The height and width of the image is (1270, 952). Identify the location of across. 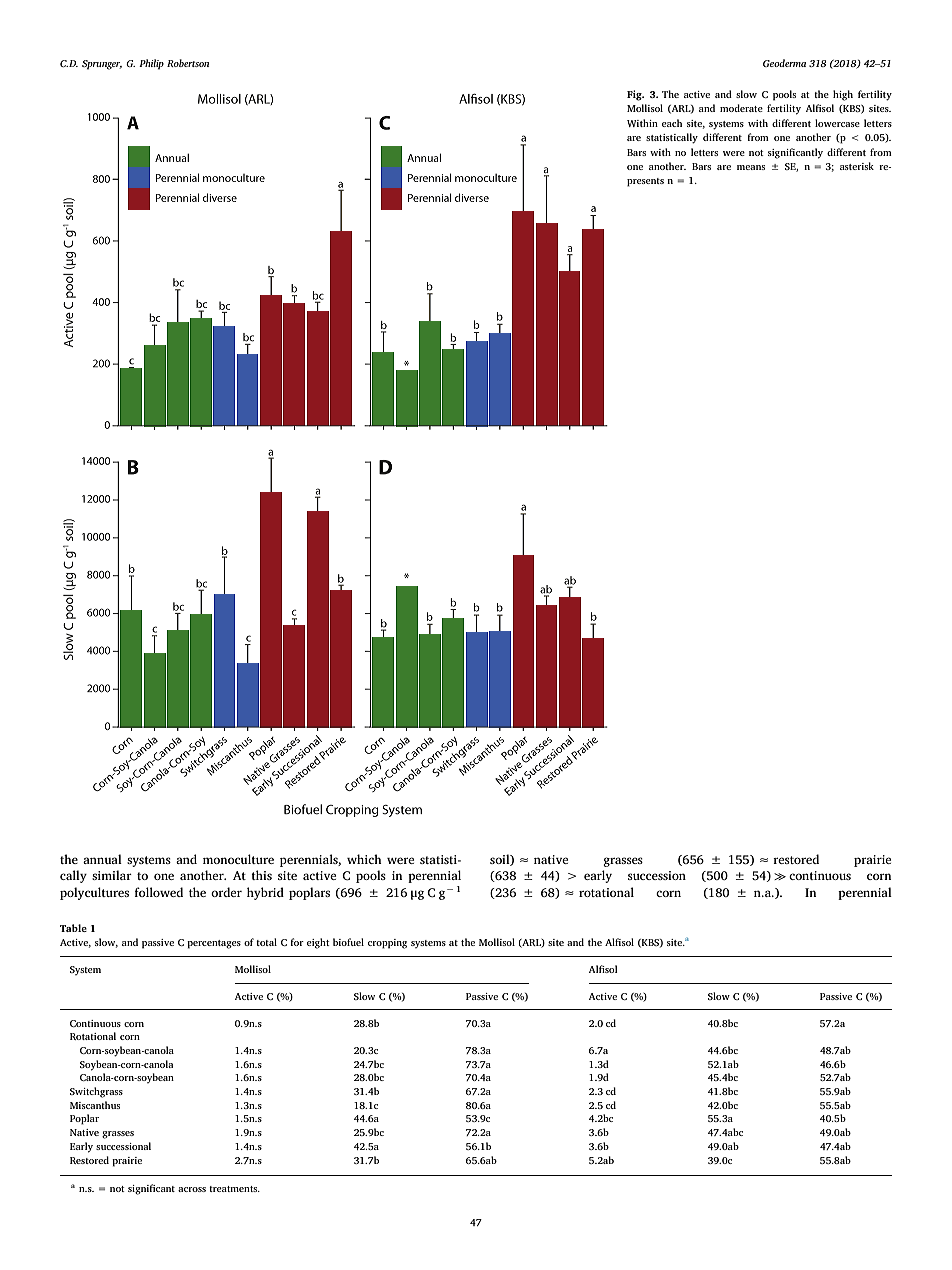
(192, 1189).
